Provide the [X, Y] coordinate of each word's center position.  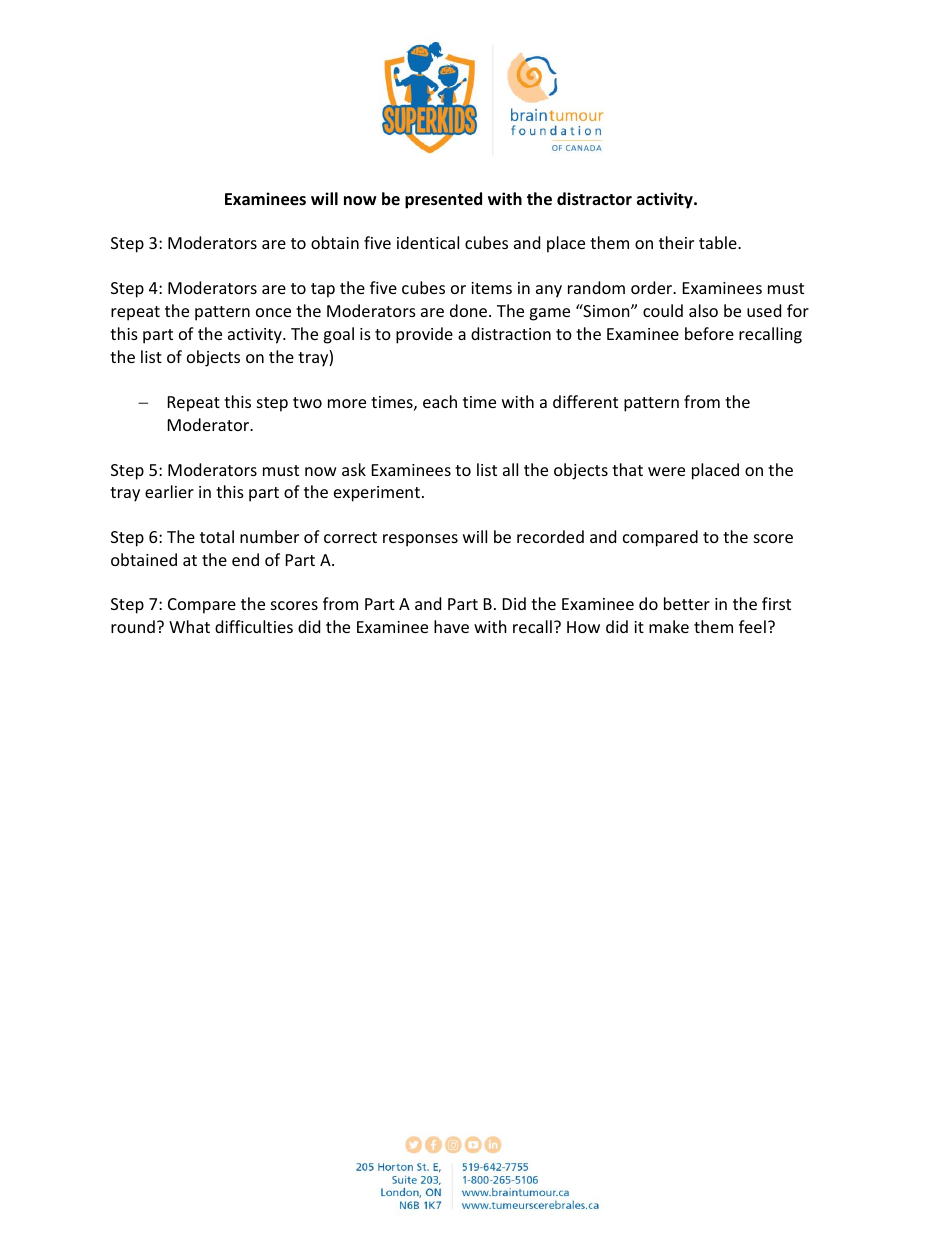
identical [428, 242]
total [217, 536]
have [451, 626]
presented [443, 200]
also [703, 310]
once [273, 312]
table [719, 242]
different [585, 401]
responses [420, 540]
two [307, 402]
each [440, 401]
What [189, 626]
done [470, 310]
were [666, 471]
